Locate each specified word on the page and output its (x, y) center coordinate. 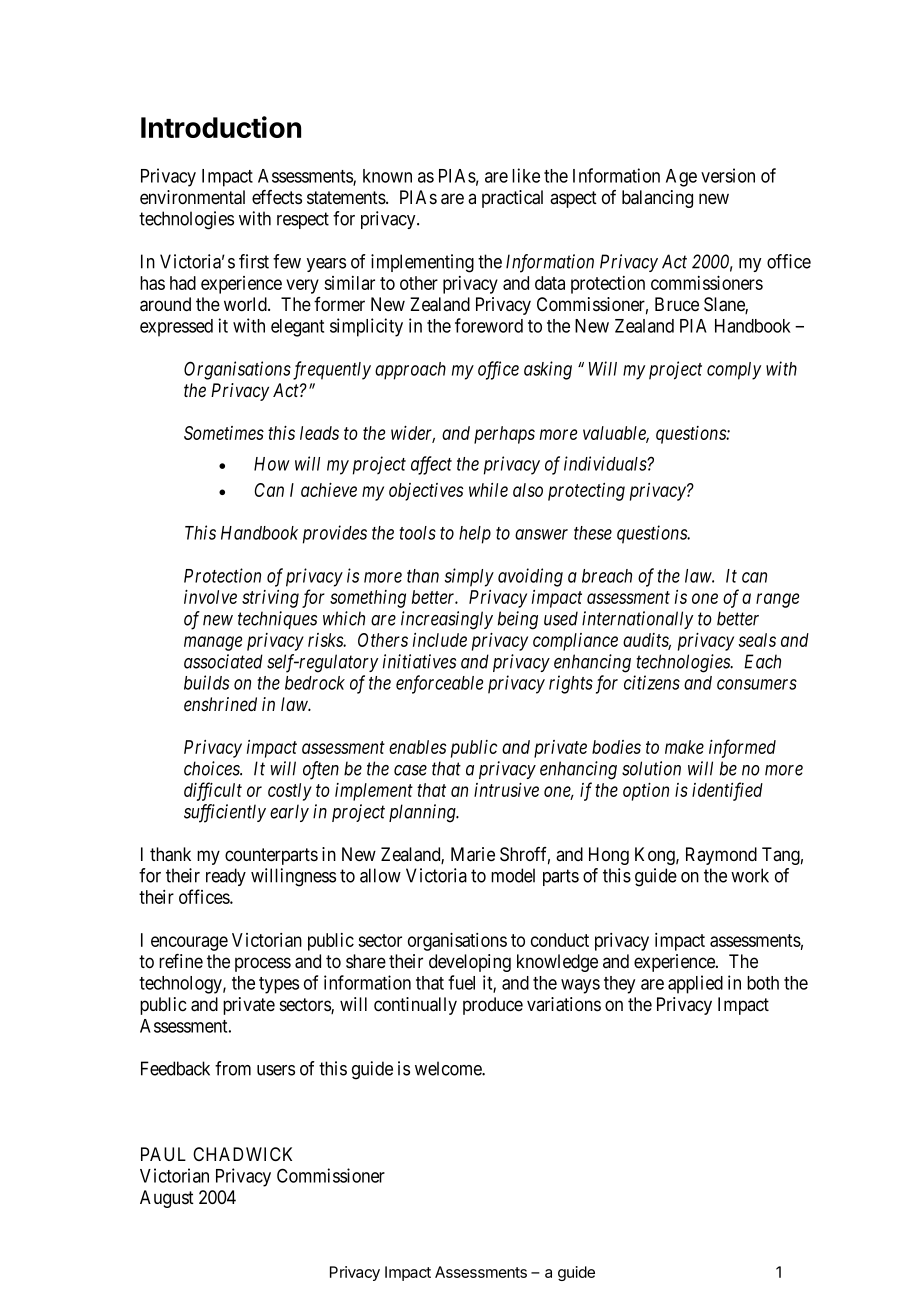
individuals (606, 463)
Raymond (721, 856)
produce (493, 1006)
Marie (473, 854)
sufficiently (225, 813)
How (272, 464)
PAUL (163, 1154)
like (526, 175)
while (488, 490)
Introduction (221, 127)
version (728, 175)
